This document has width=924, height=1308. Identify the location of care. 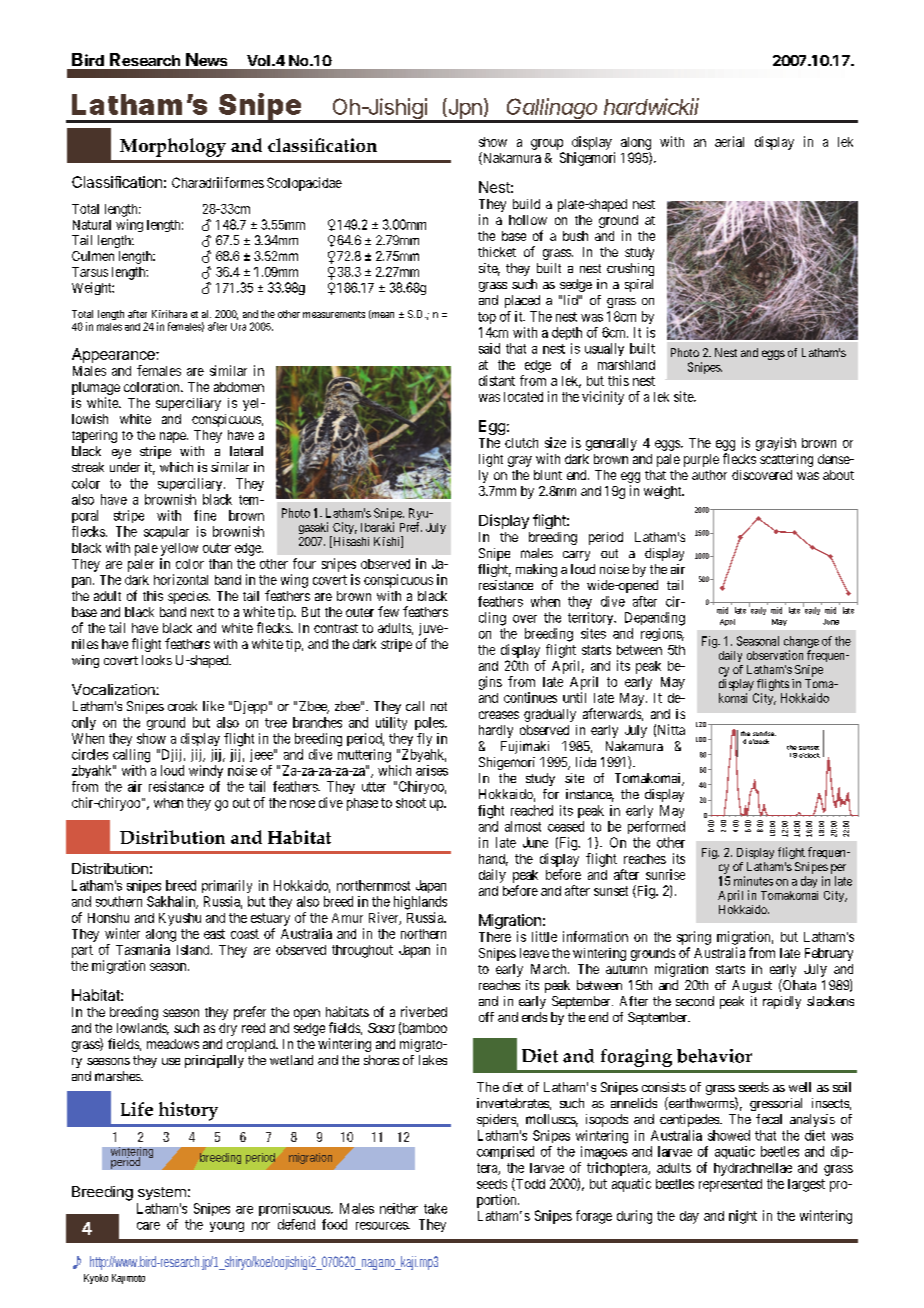
(148, 1226).
